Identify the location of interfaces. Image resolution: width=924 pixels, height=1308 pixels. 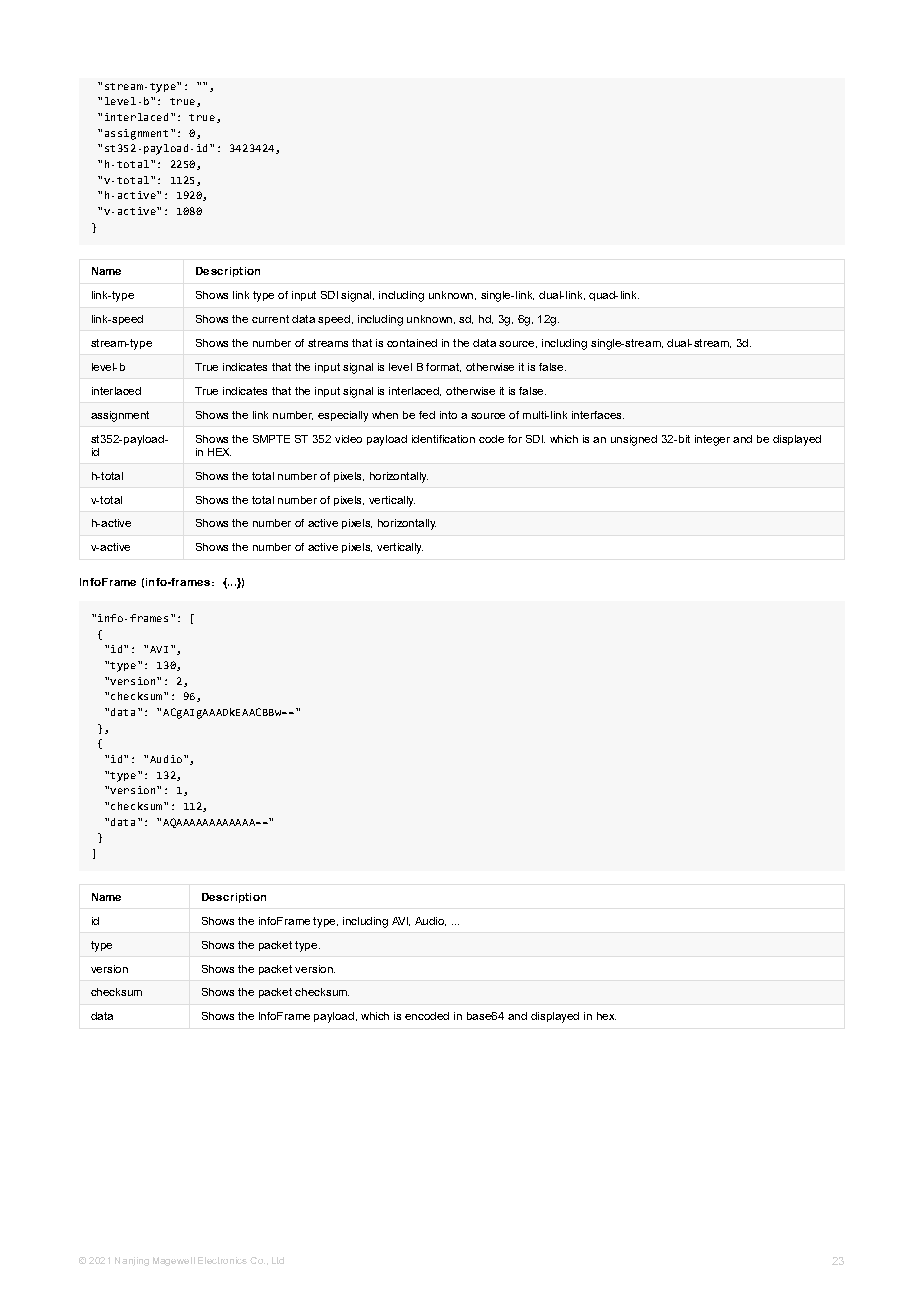
(598, 415).
